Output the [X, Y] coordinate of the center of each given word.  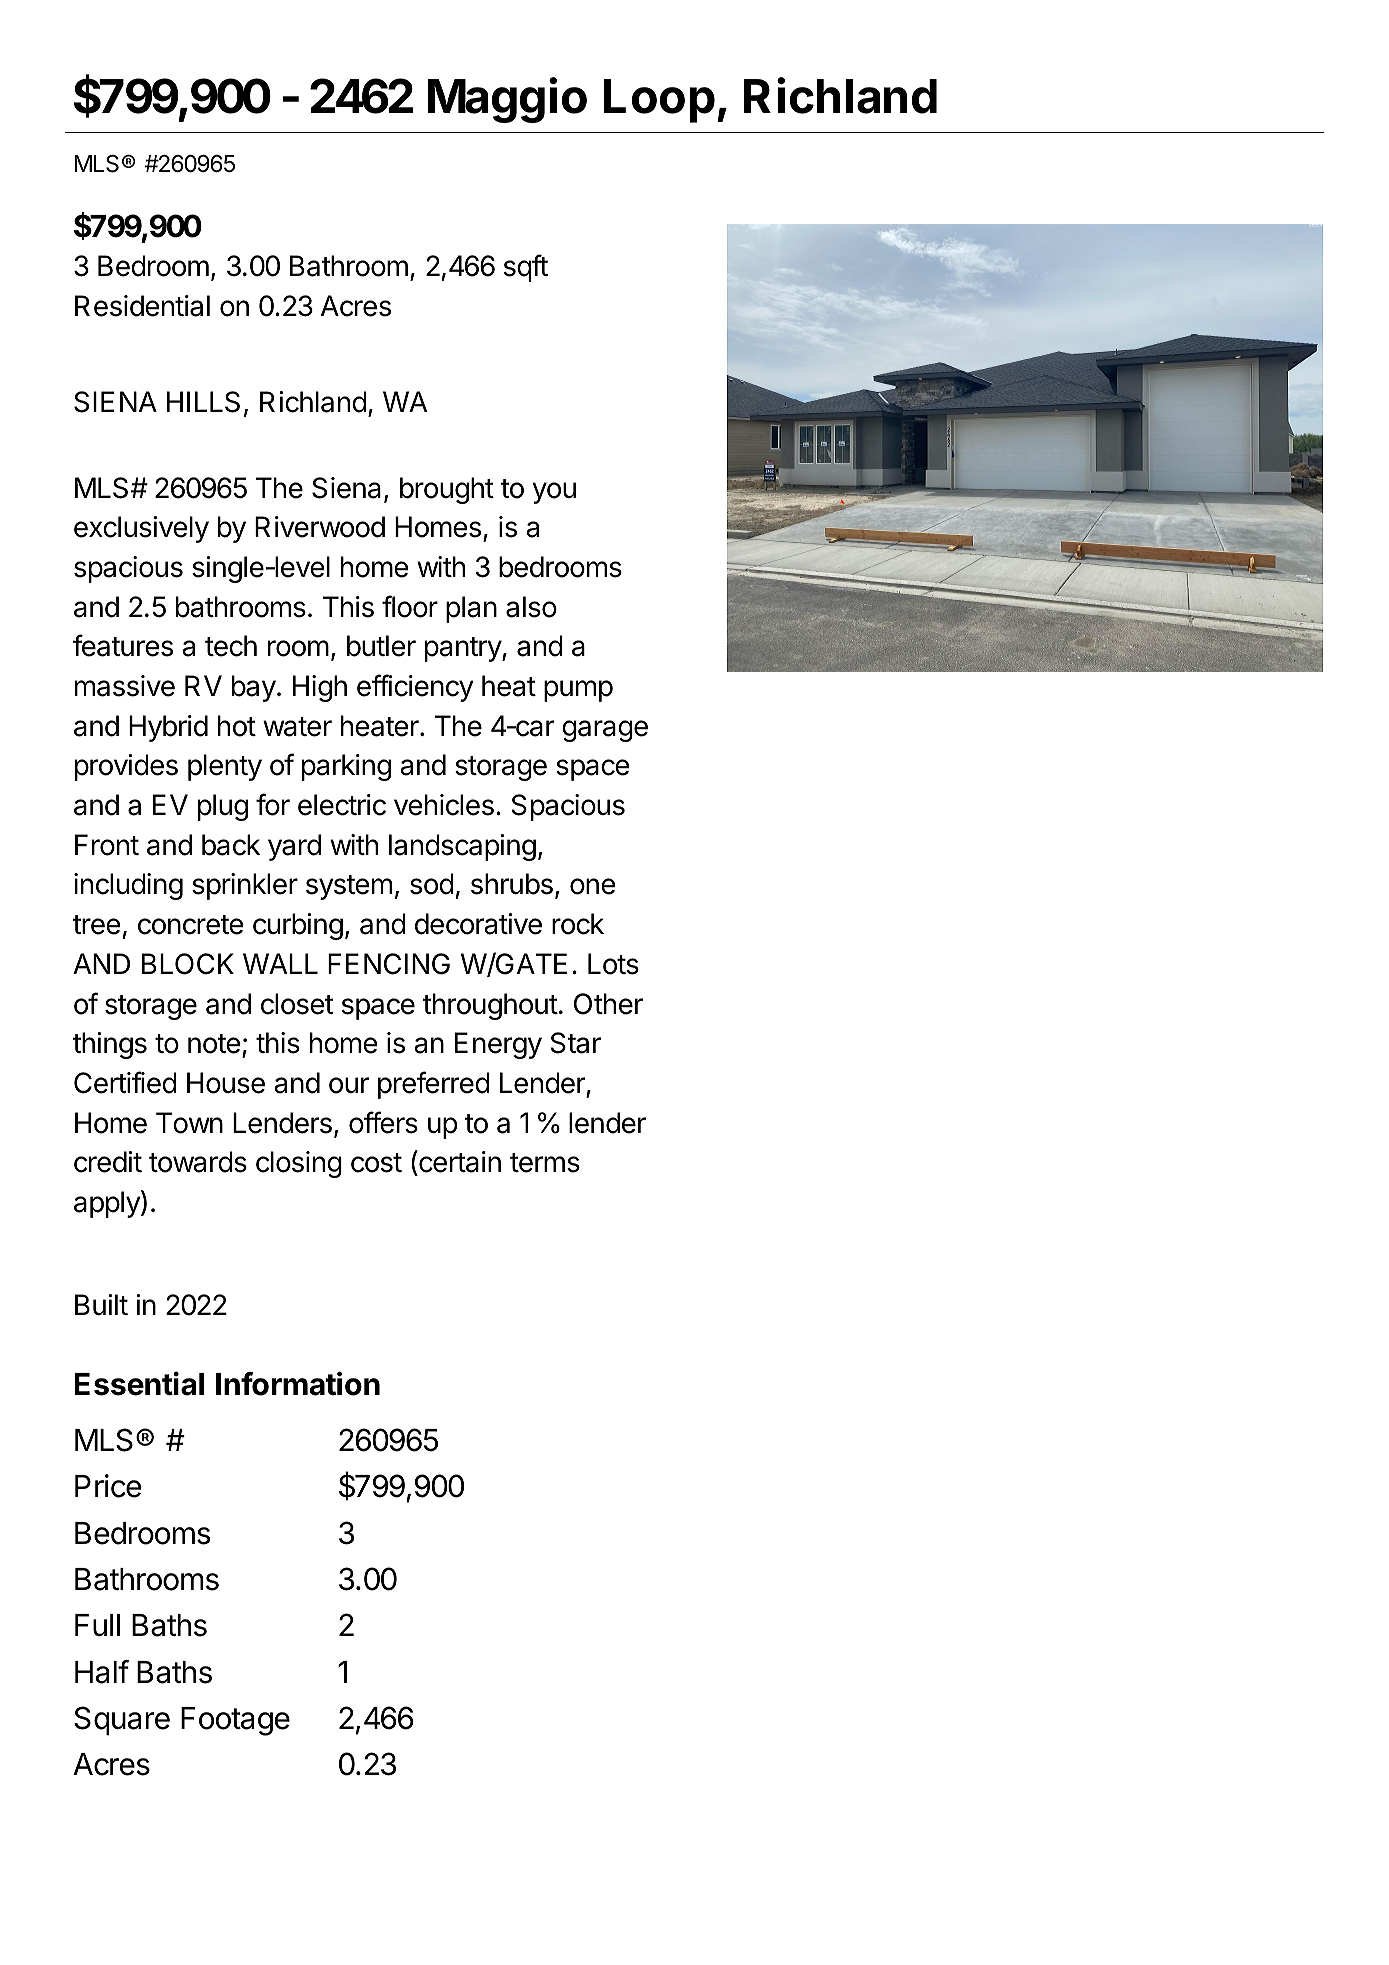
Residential [142, 306]
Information [298, 1383]
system [349, 887]
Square [122, 1720]
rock [578, 924]
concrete [191, 925]
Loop [659, 101]
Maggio [507, 100]
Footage [235, 1721]
